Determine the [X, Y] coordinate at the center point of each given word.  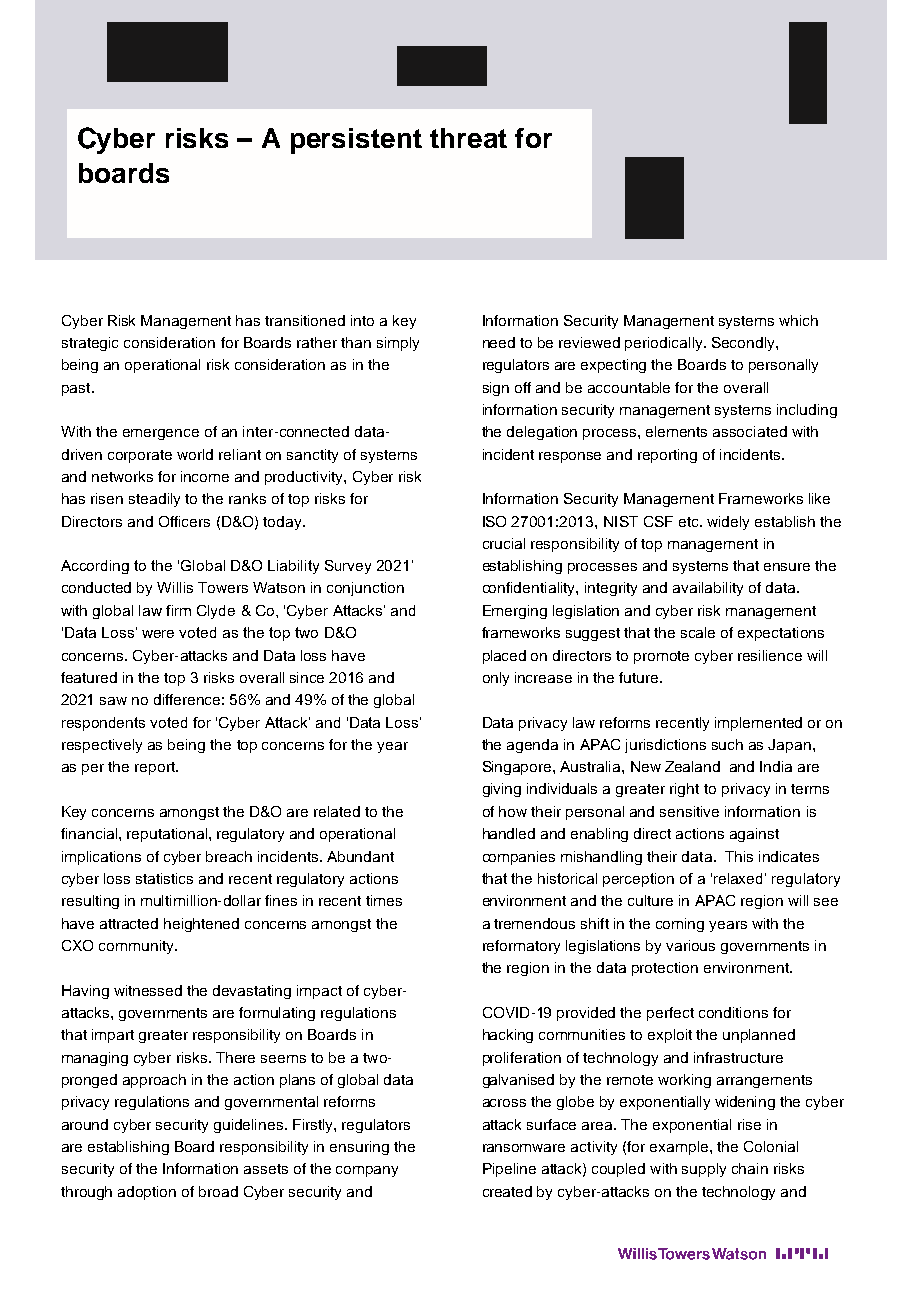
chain [750, 1168]
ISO [494, 521]
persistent [356, 141]
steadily [154, 500]
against [754, 835]
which [798, 320]
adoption [147, 1193]
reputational [167, 835]
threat [468, 138]
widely [728, 523]
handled [509, 833]
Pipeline [509, 1170]
